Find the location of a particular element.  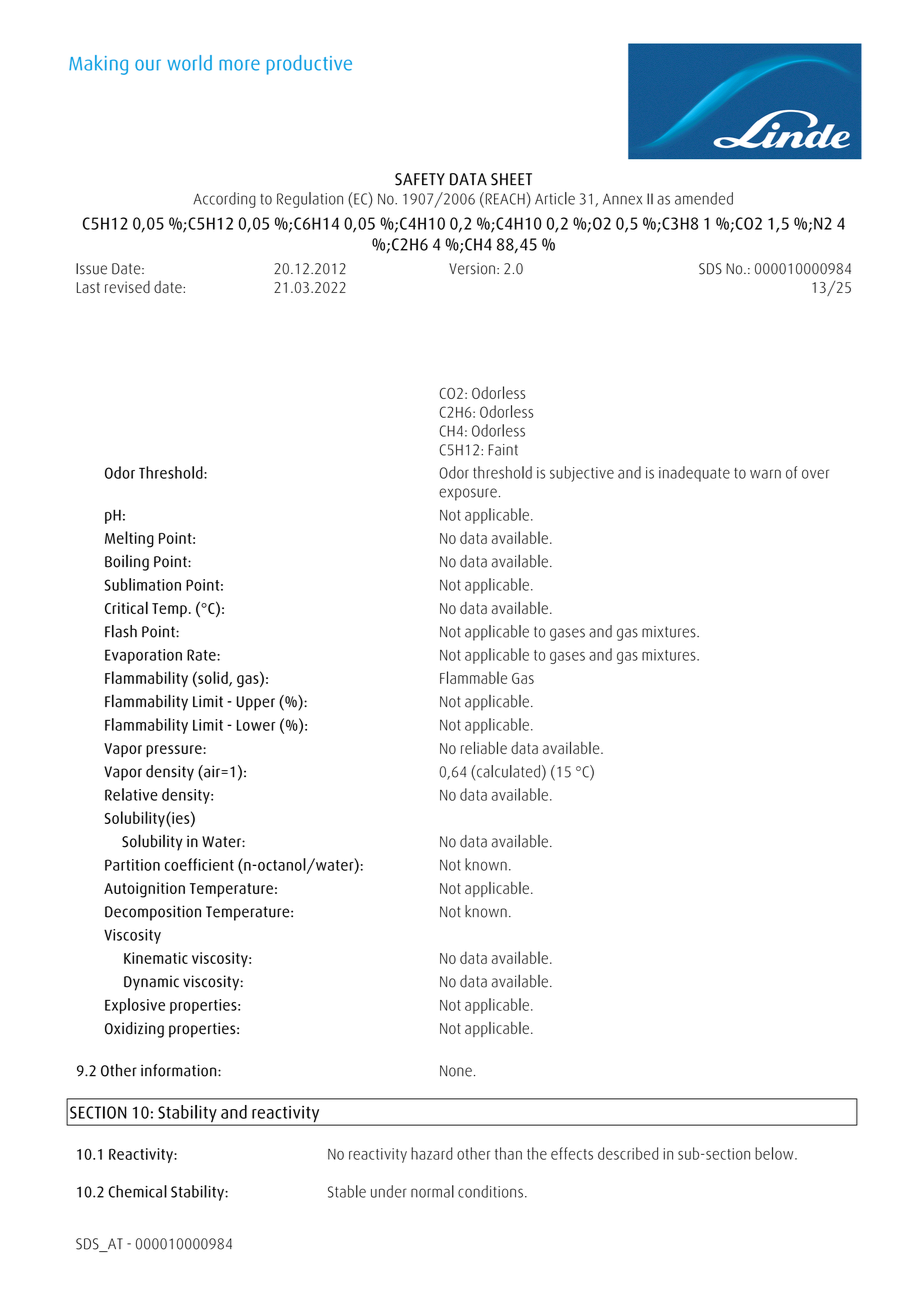

Melting is located at coordinates (129, 539).
